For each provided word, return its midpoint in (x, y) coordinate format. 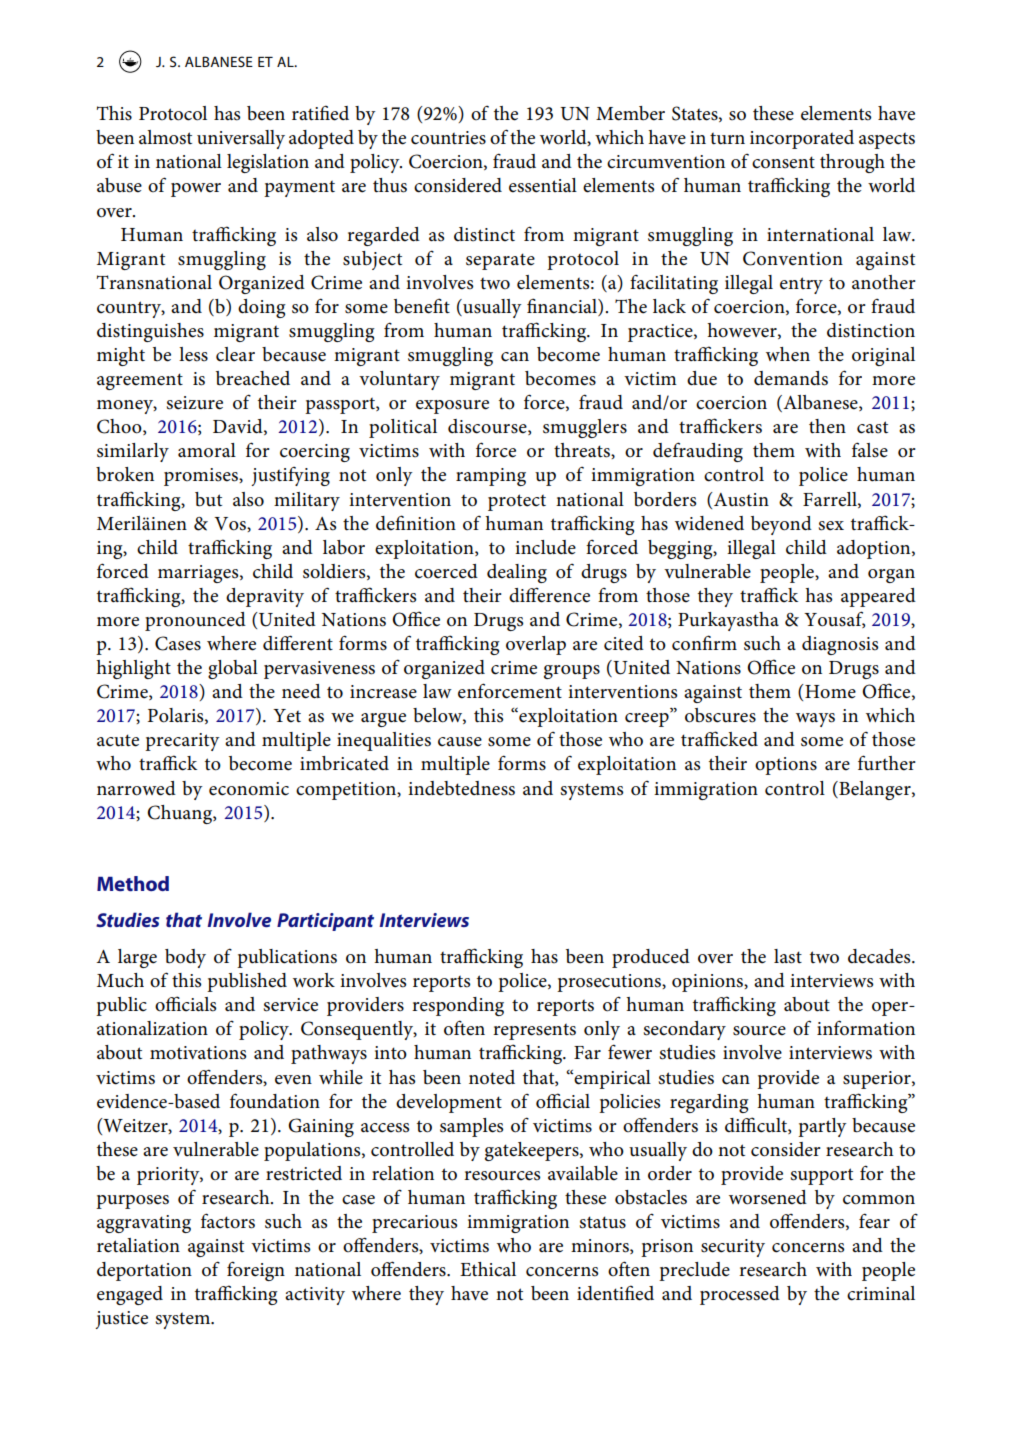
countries (448, 138)
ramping (491, 477)
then (827, 426)
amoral (207, 450)
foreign (256, 1271)
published (247, 982)
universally (241, 139)
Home (829, 691)
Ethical (488, 1269)
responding (458, 1006)
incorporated (802, 139)
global (233, 669)
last (788, 956)
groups (572, 672)
